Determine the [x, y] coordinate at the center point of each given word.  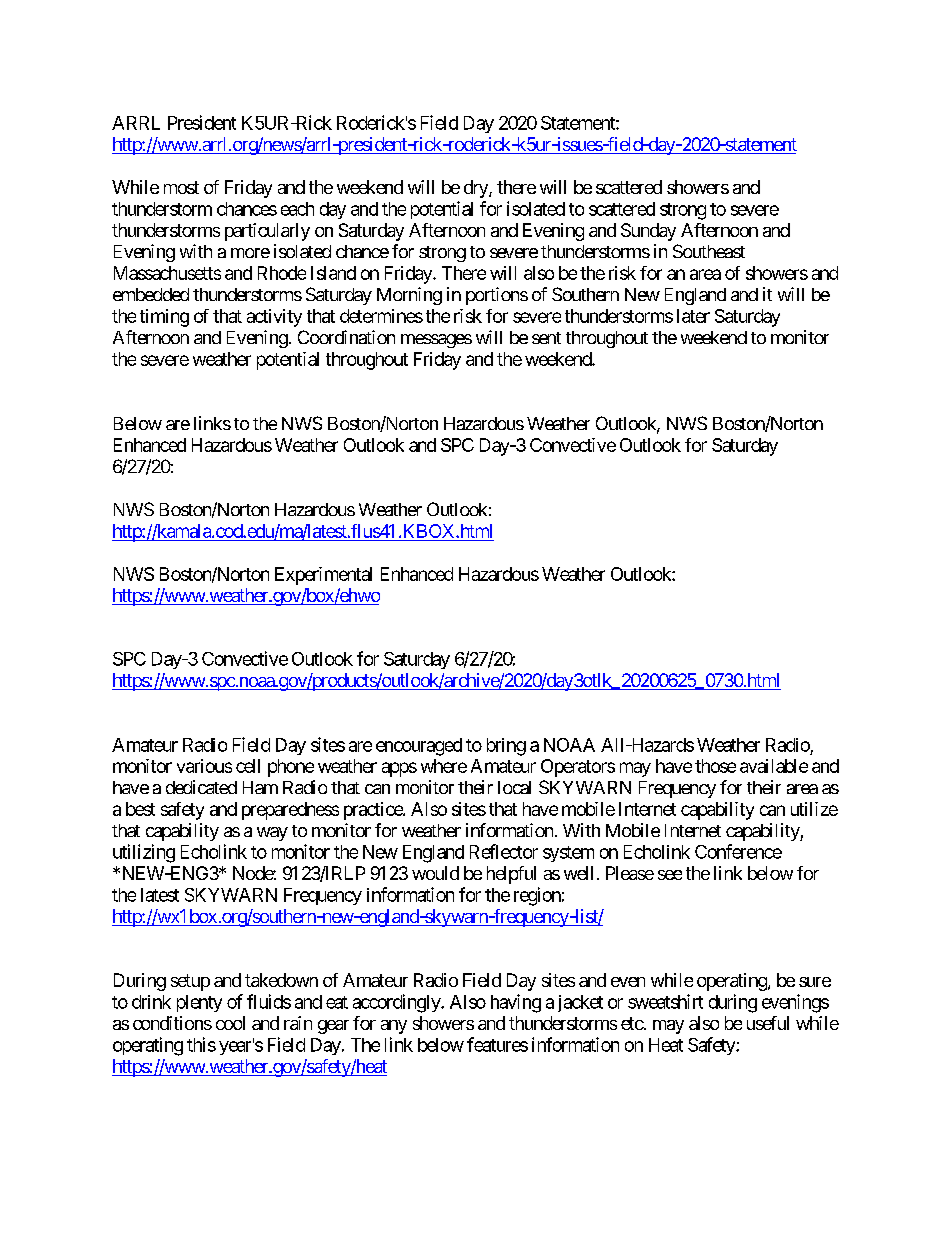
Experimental [323, 576]
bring [506, 747]
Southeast [709, 251]
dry [477, 189]
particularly [267, 232]
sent [546, 338]
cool [230, 1023]
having [516, 1003]
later [693, 316]
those [715, 766]
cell [248, 766]
